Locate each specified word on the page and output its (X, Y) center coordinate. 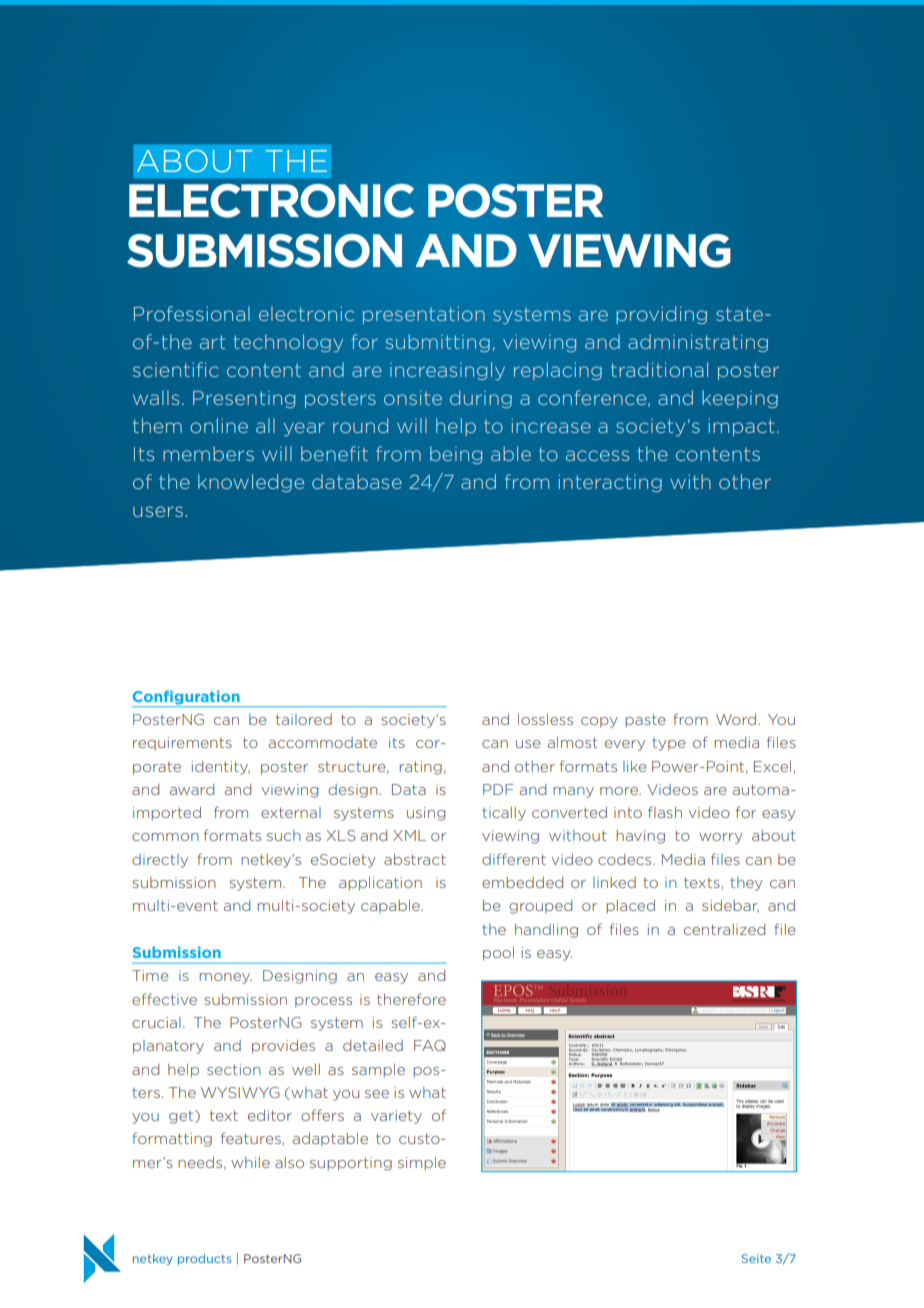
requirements (182, 743)
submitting (438, 343)
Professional (192, 313)
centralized (724, 929)
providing (661, 315)
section (234, 1069)
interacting (610, 483)
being (456, 455)
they (746, 884)
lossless (545, 719)
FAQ (430, 1045)
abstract (415, 859)
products (204, 1259)
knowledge (251, 483)
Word (737, 719)
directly (160, 861)
